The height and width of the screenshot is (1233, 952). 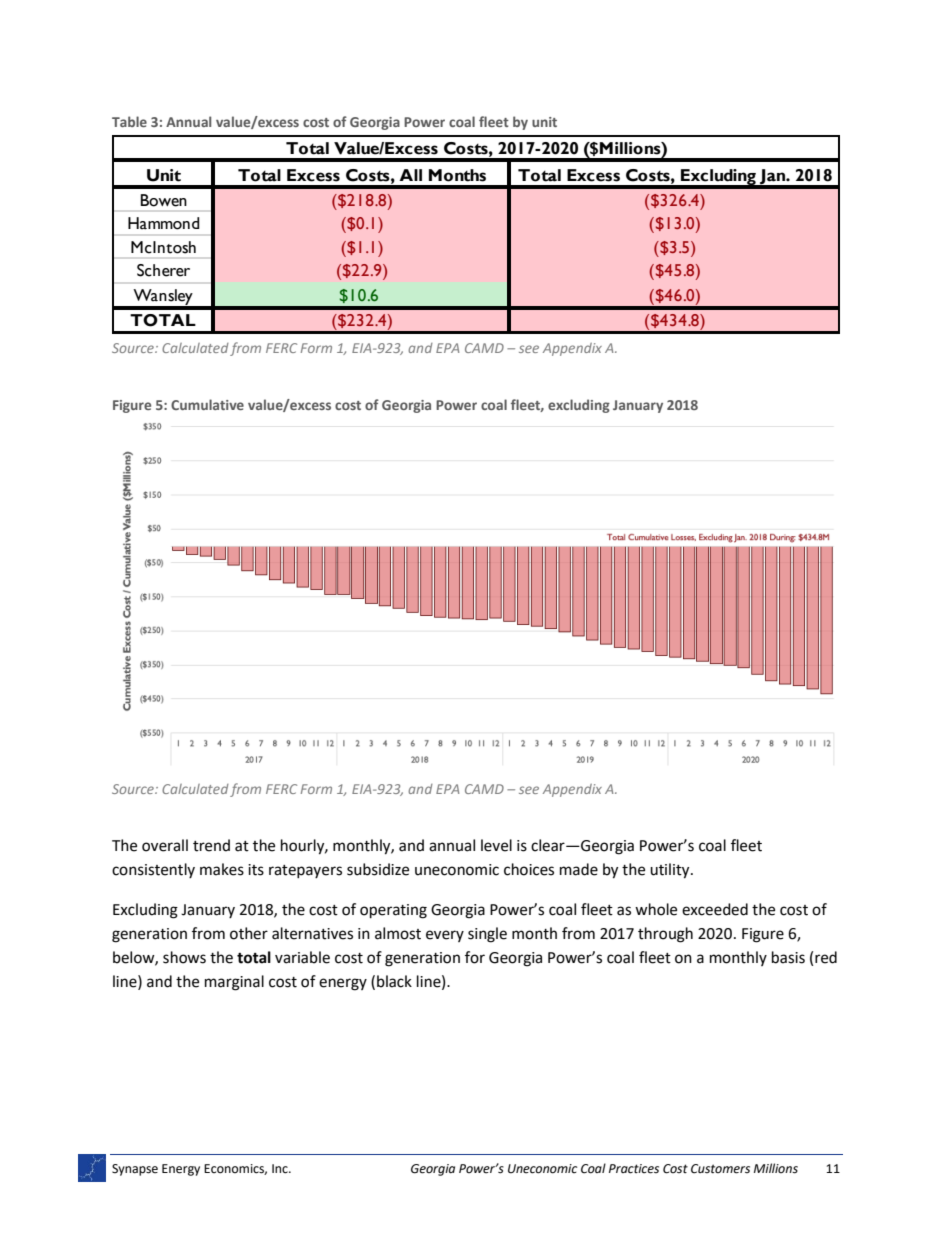 What do you see at coordinates (529, 869) in the screenshot?
I see `choices` at bounding box center [529, 869].
